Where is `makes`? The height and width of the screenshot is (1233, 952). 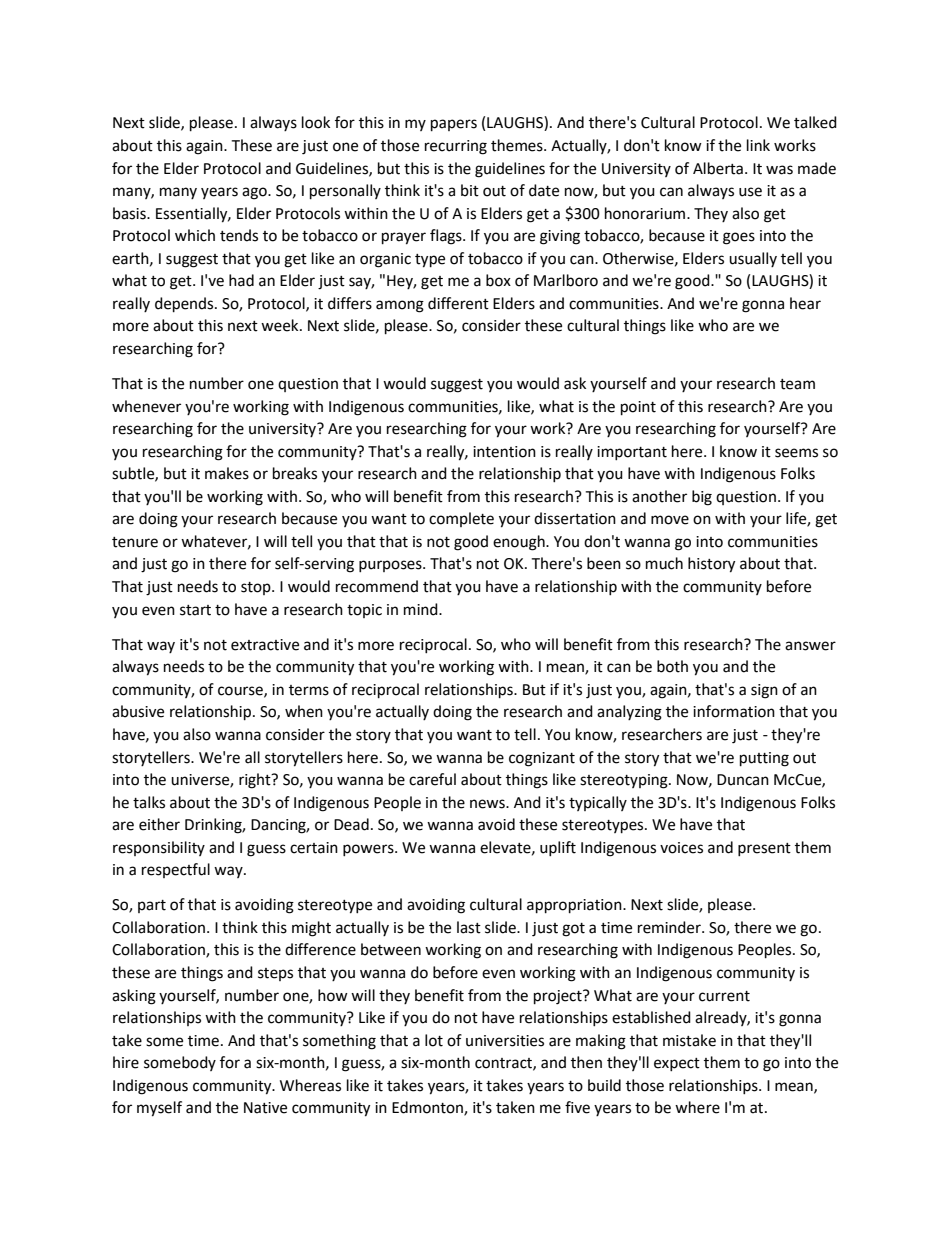 makes is located at coordinates (227, 473).
